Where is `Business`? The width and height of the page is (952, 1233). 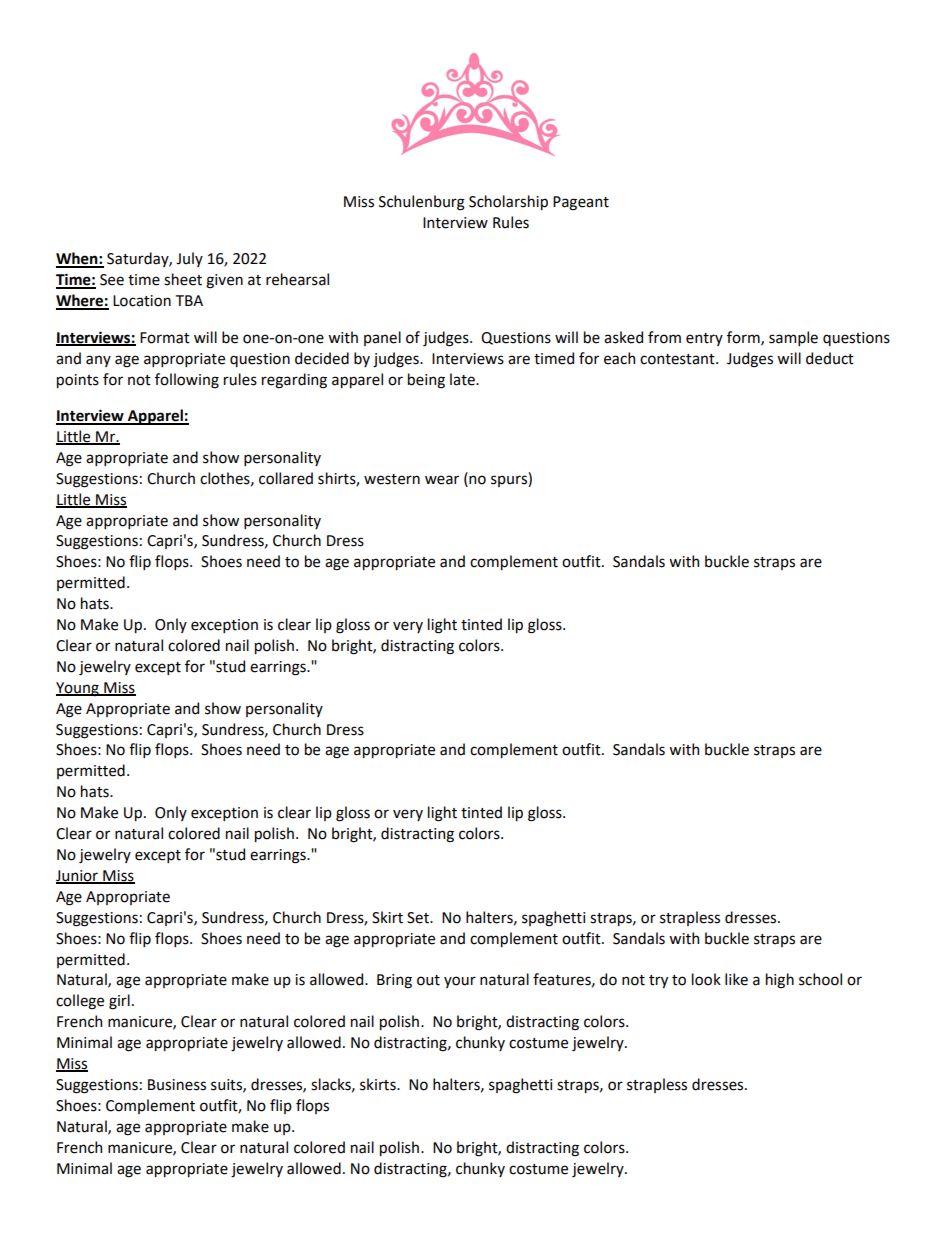
Business is located at coordinates (177, 1085).
